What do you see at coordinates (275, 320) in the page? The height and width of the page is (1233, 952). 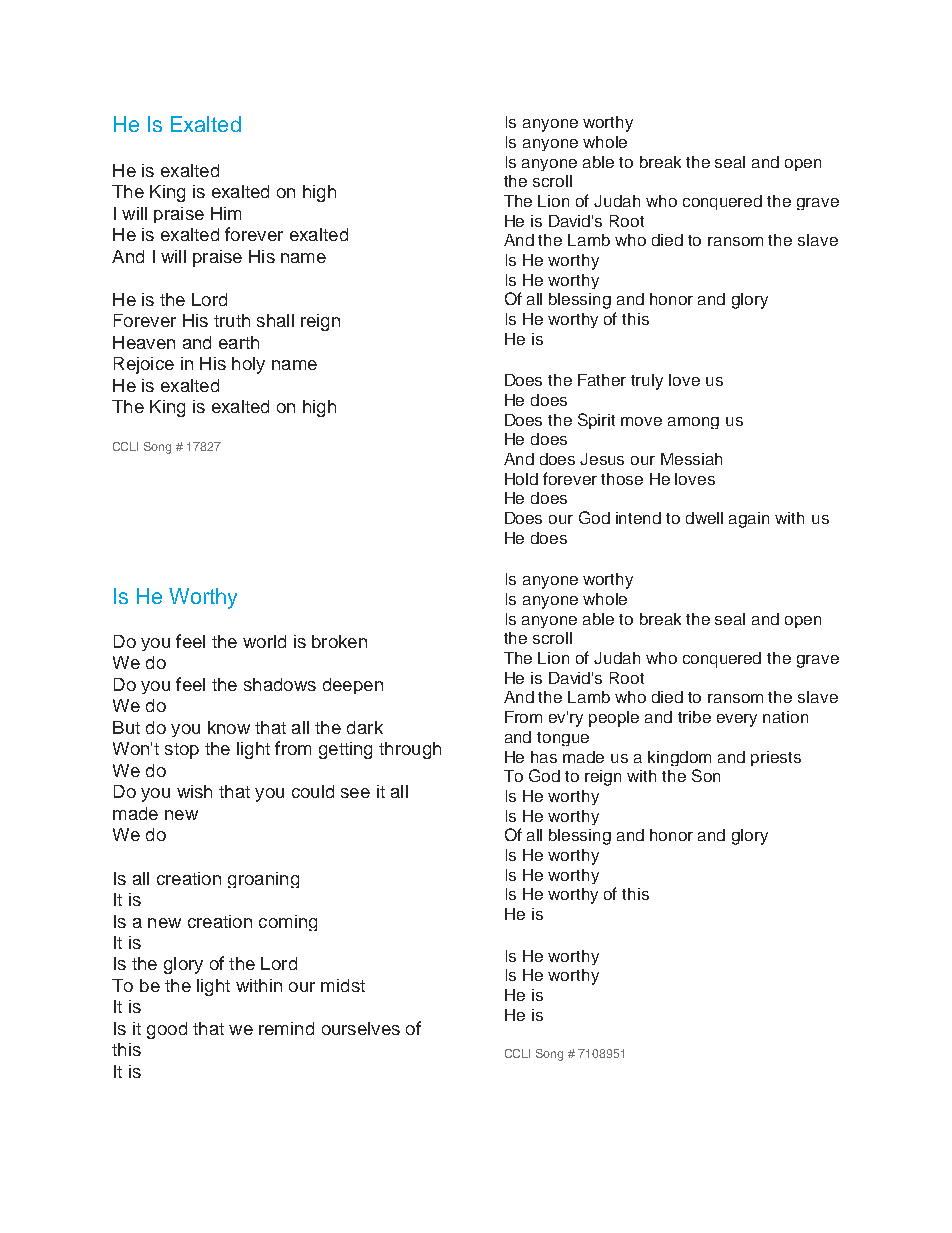 I see `shall` at bounding box center [275, 320].
